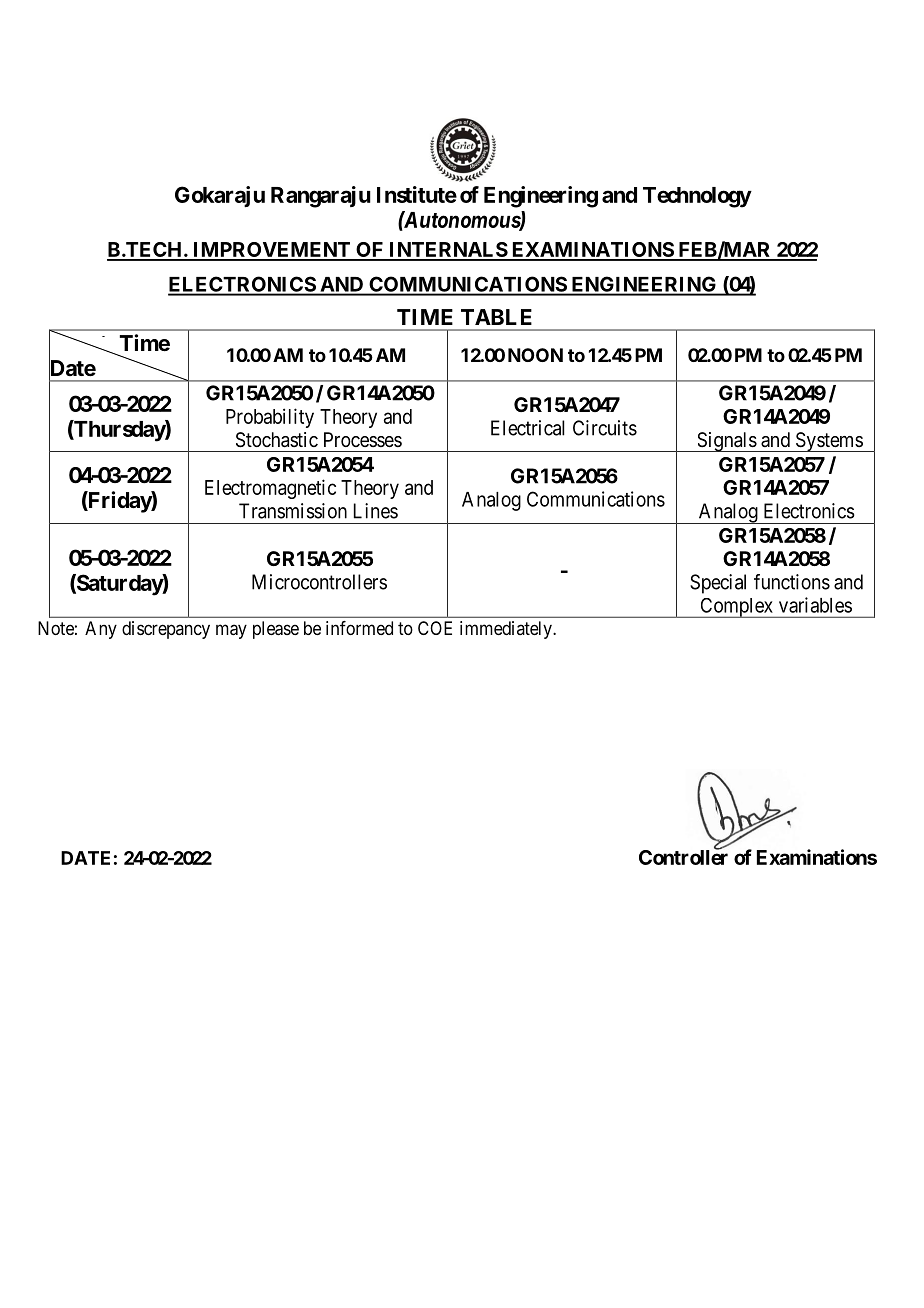  I want to click on discrepancy, so click(166, 630).
